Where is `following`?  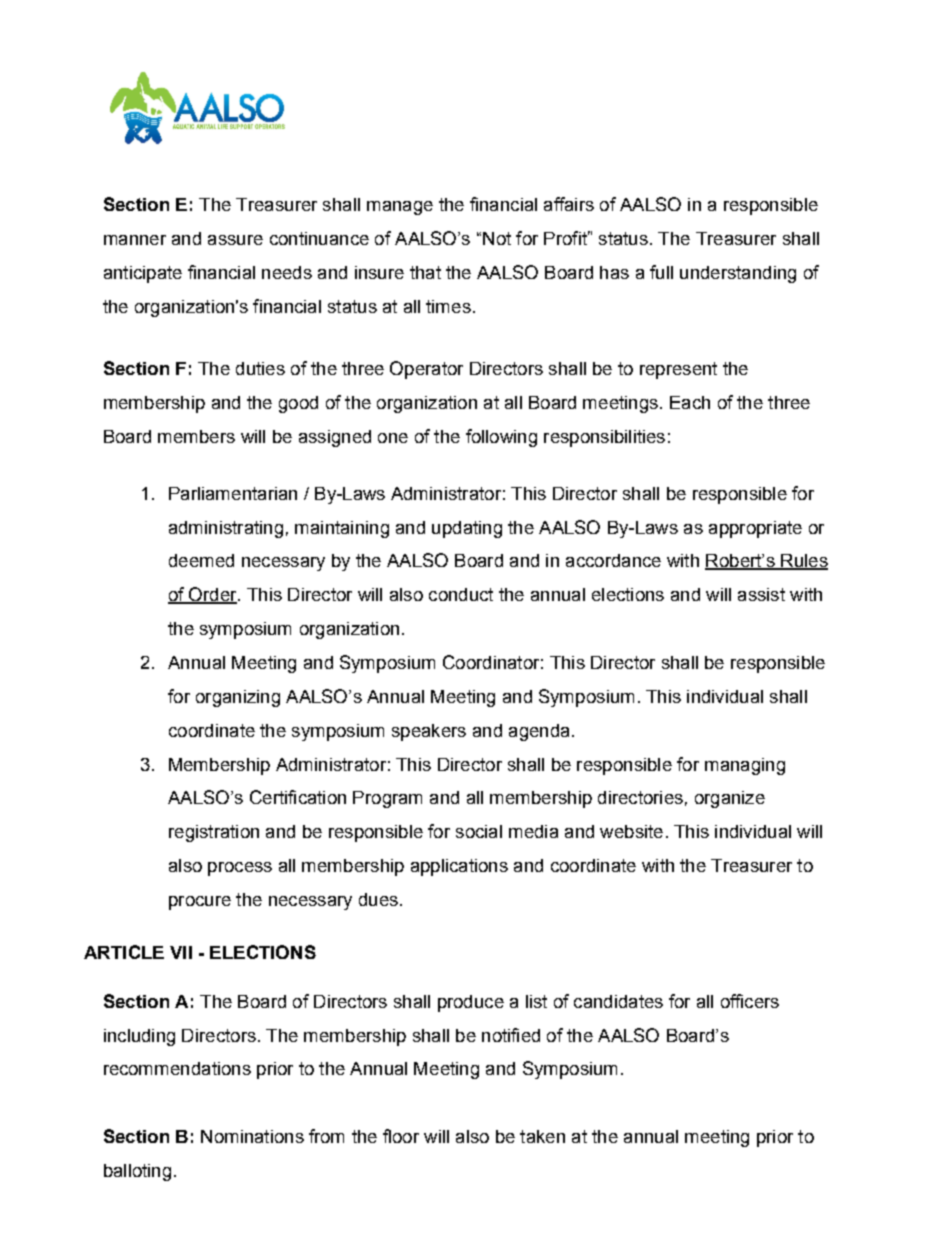 following is located at coordinates (501, 438).
